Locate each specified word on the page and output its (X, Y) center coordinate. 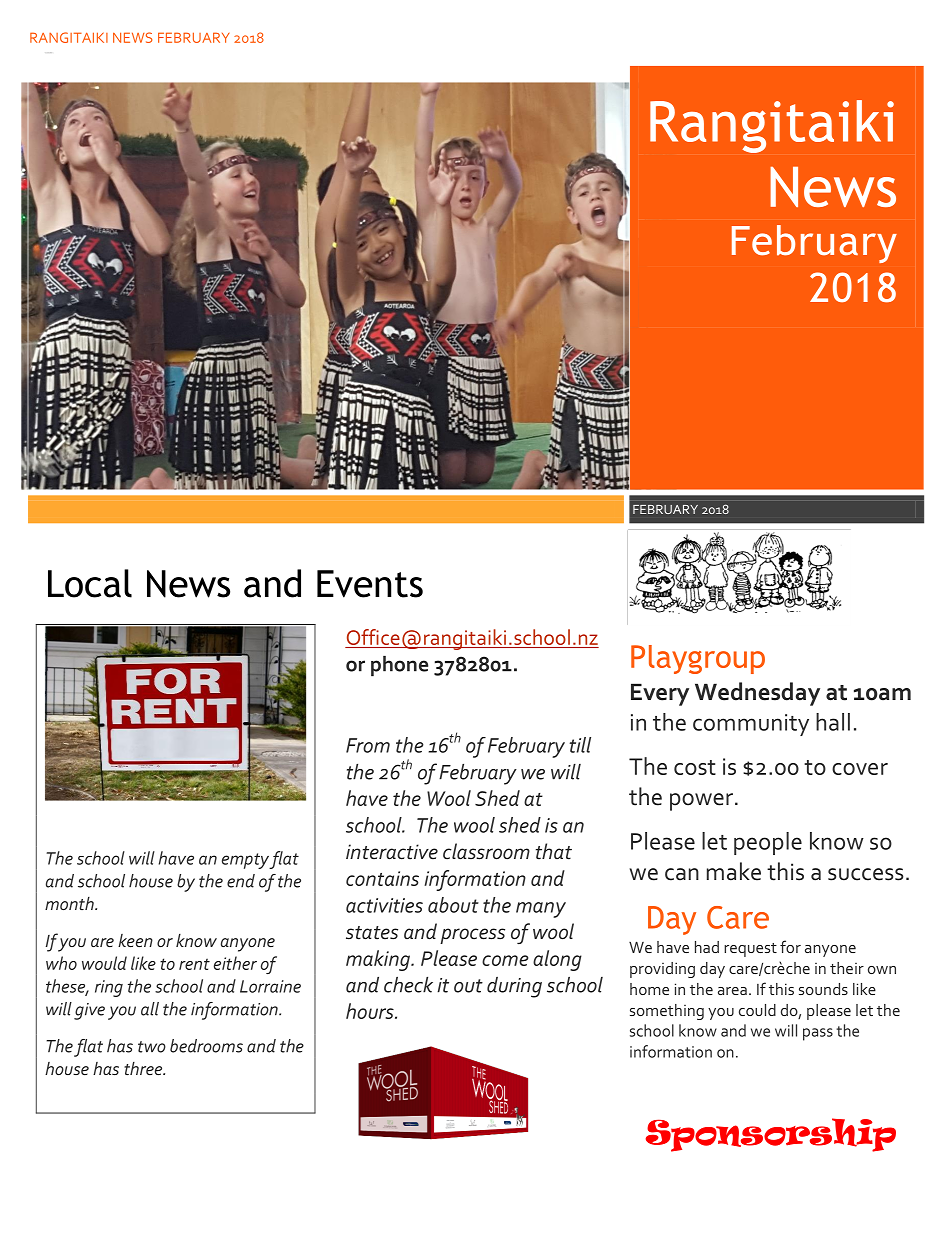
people (768, 843)
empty (246, 861)
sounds (823, 989)
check (408, 985)
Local (90, 583)
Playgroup (698, 659)
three (144, 1068)
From (368, 745)
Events (370, 584)
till (580, 745)
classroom (486, 851)
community (751, 725)
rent (194, 964)
